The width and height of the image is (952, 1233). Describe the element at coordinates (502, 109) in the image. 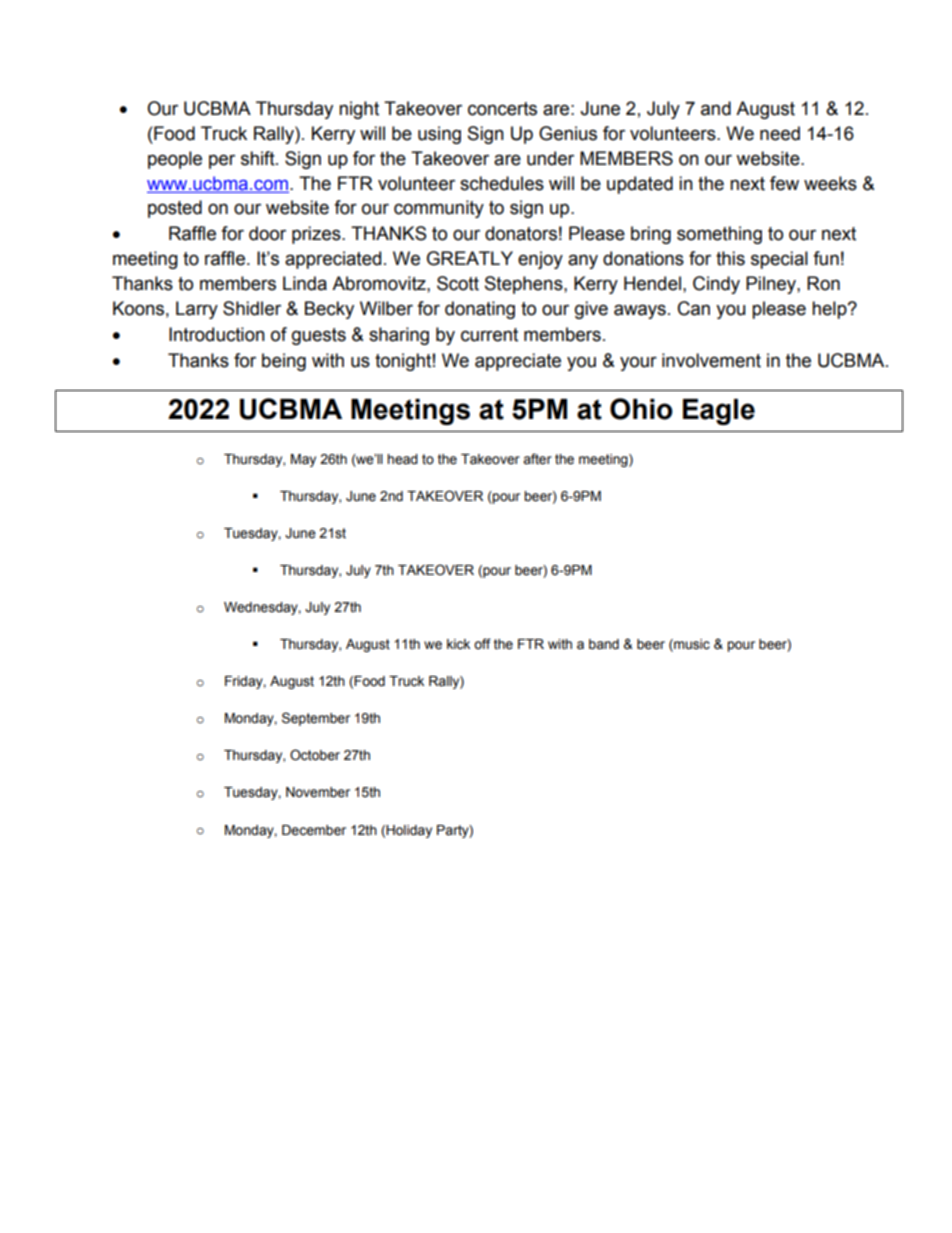

I see `concerts` at that location.
